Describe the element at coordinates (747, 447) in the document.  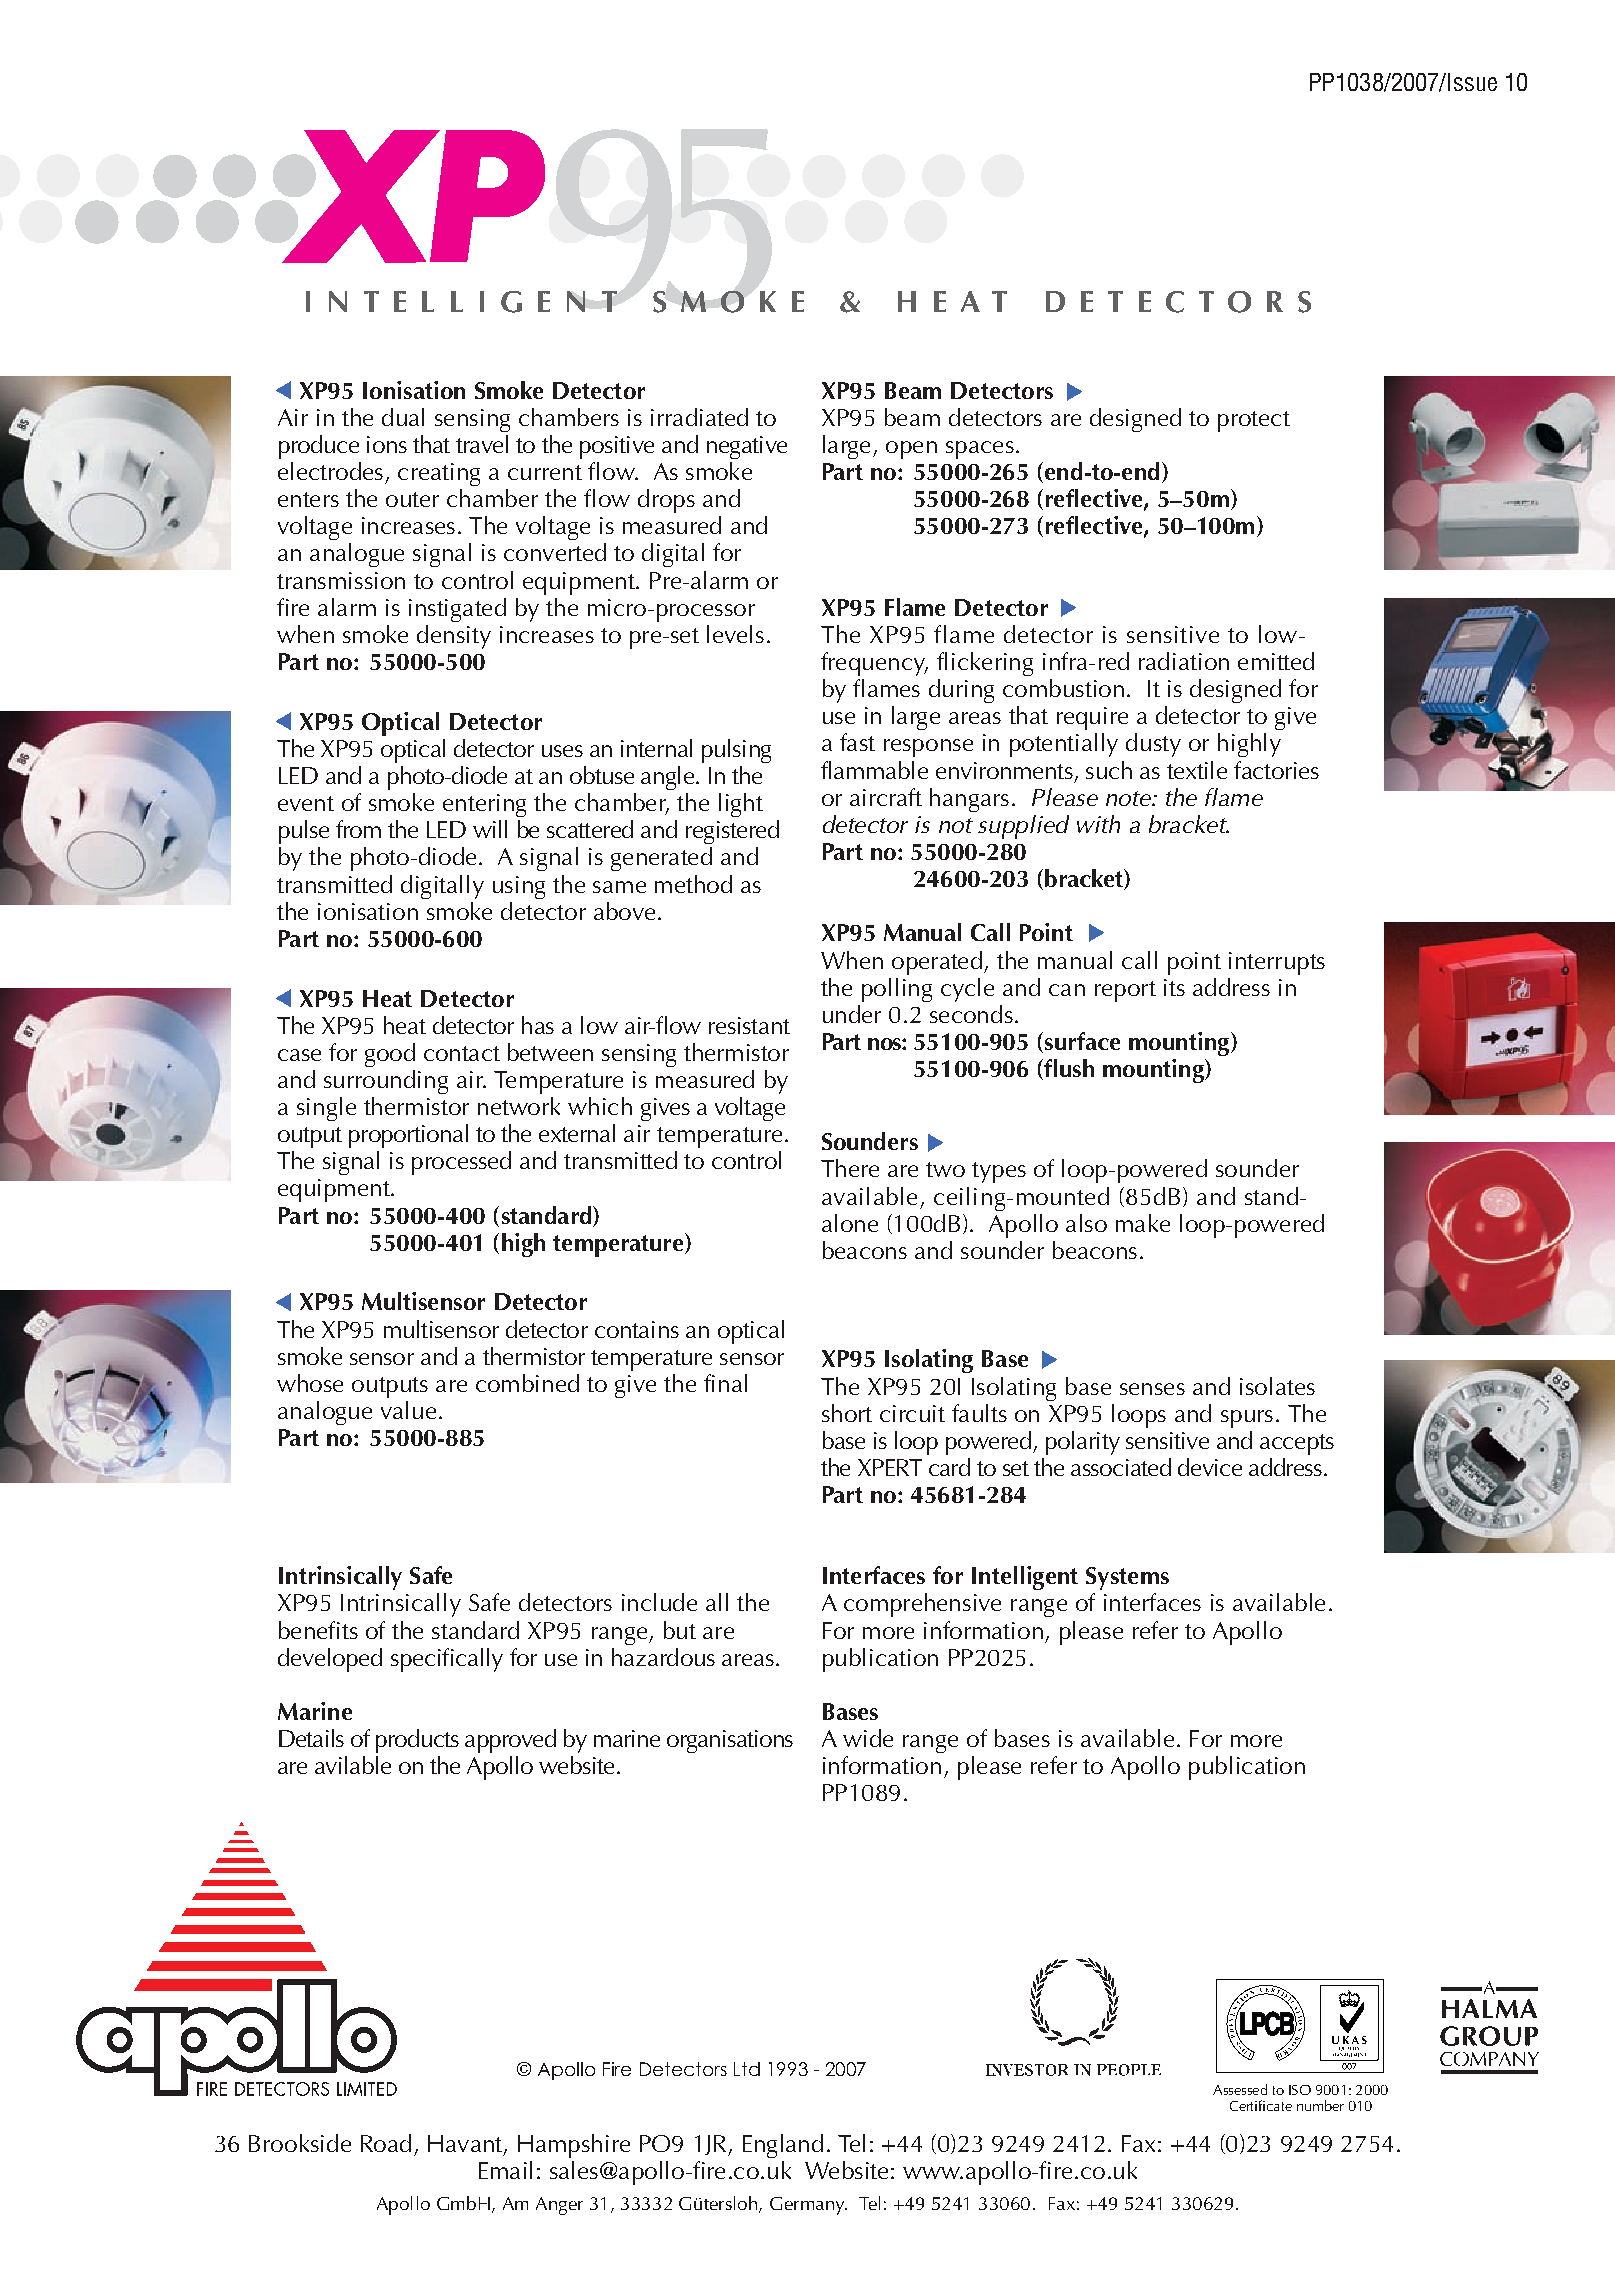
I see `negative` at that location.
